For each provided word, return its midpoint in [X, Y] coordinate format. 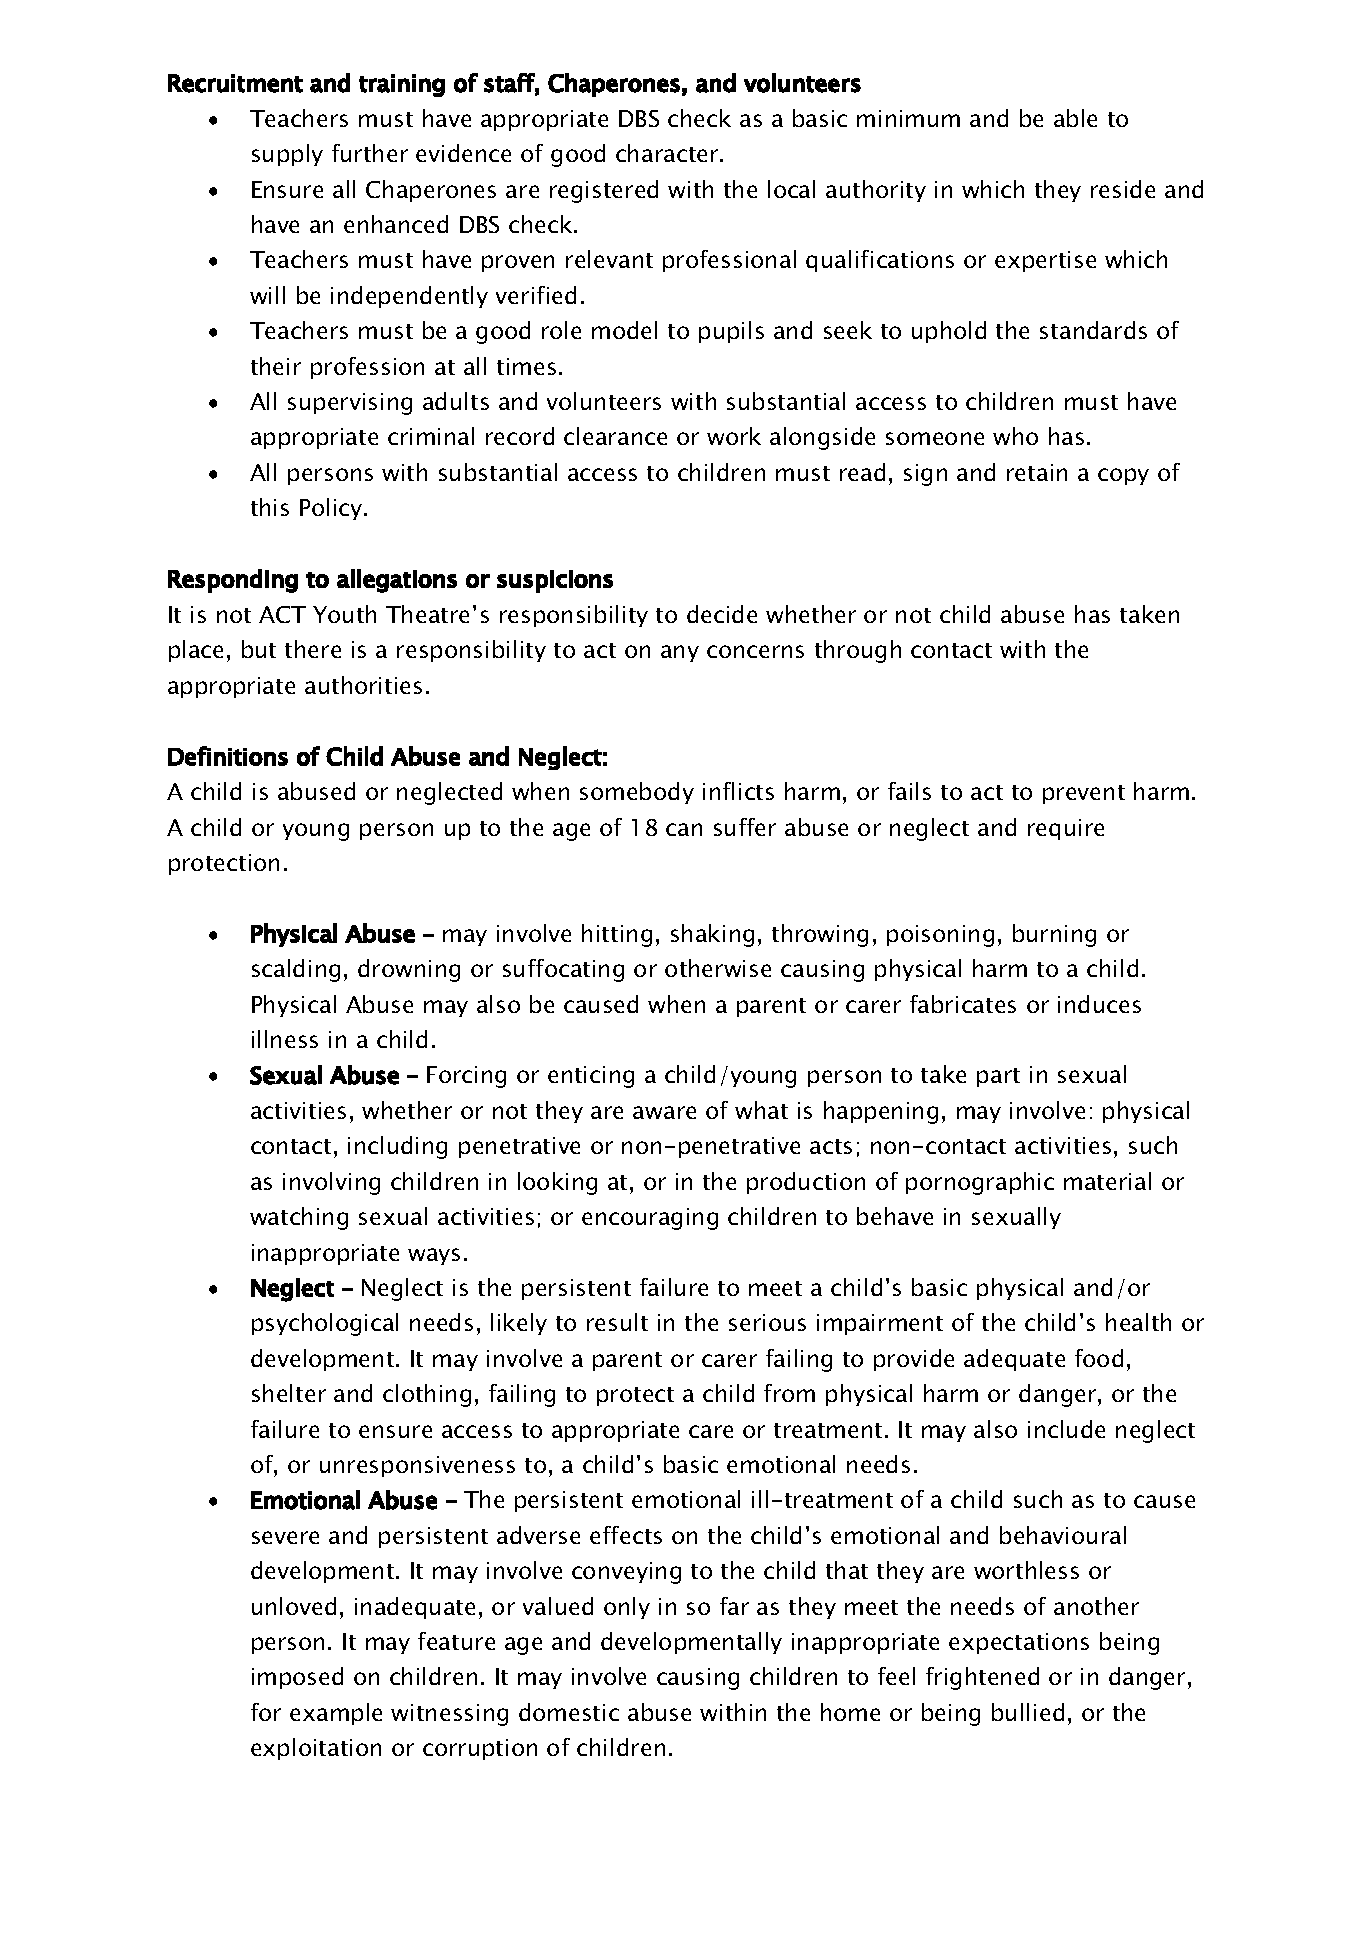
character [668, 153]
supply [287, 155]
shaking [712, 935]
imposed [297, 1678]
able [1075, 118]
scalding [296, 970]
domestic [569, 1712]
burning [1054, 935]
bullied [1028, 1712]
